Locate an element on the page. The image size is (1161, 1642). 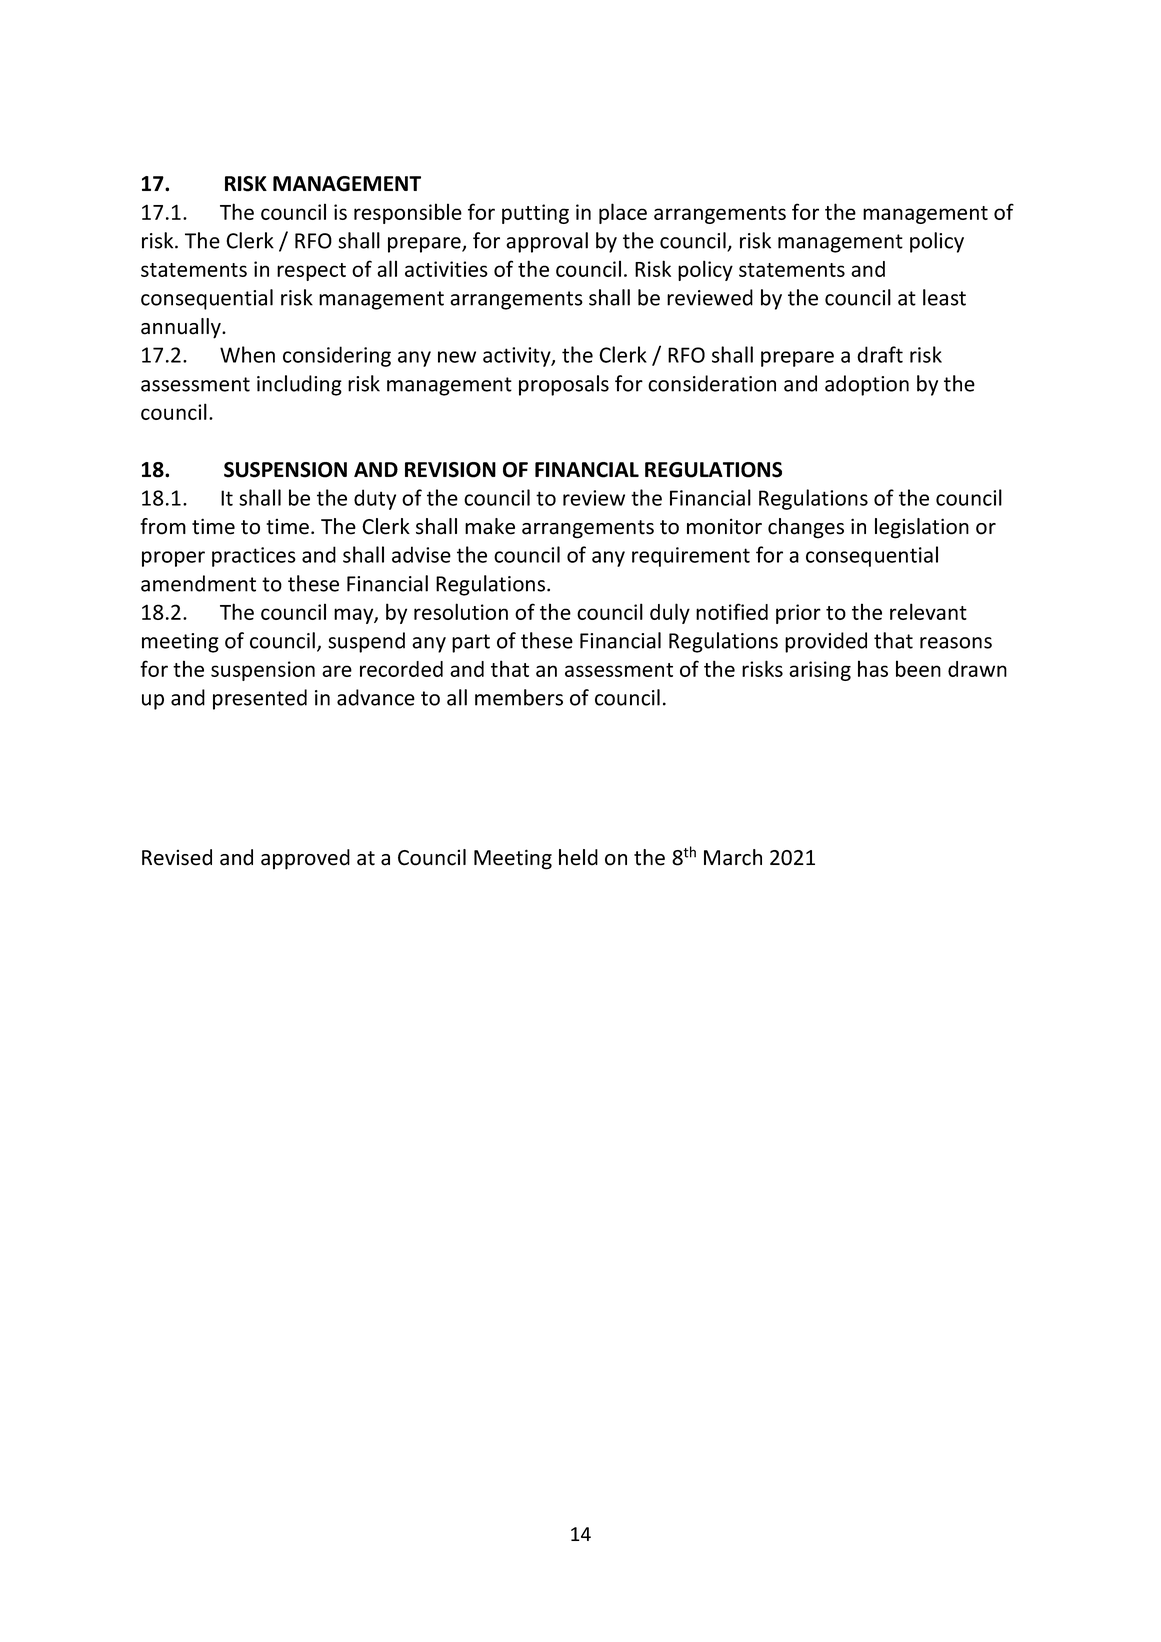
legislation is located at coordinates (922, 528).
